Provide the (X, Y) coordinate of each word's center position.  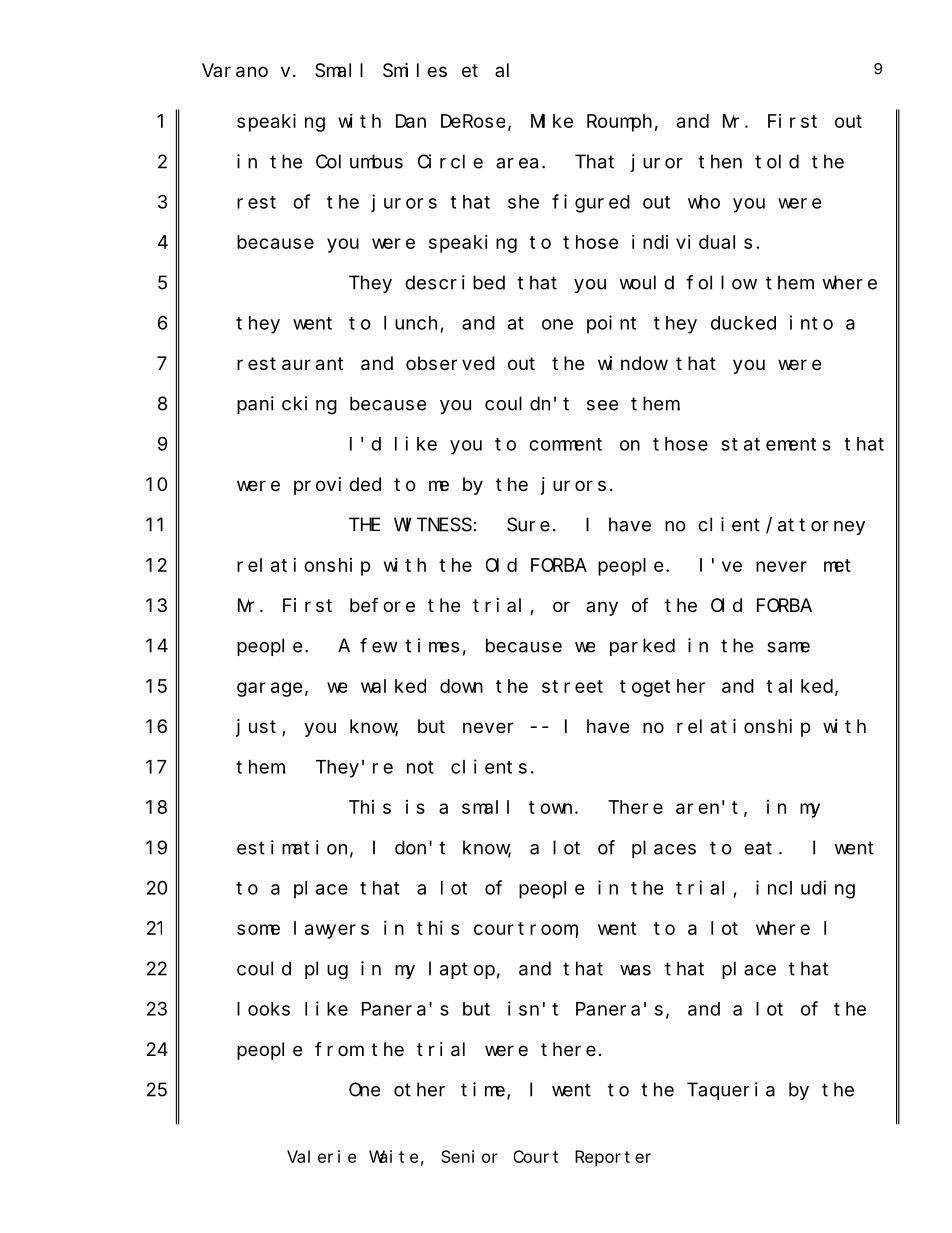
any (602, 608)
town (550, 807)
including (805, 889)
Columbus (359, 161)
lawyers (331, 930)
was (635, 970)
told (777, 161)
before (382, 605)
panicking (287, 405)
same (788, 647)
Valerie (321, 1156)
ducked (743, 323)
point (611, 324)
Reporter (613, 1158)
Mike (552, 121)
